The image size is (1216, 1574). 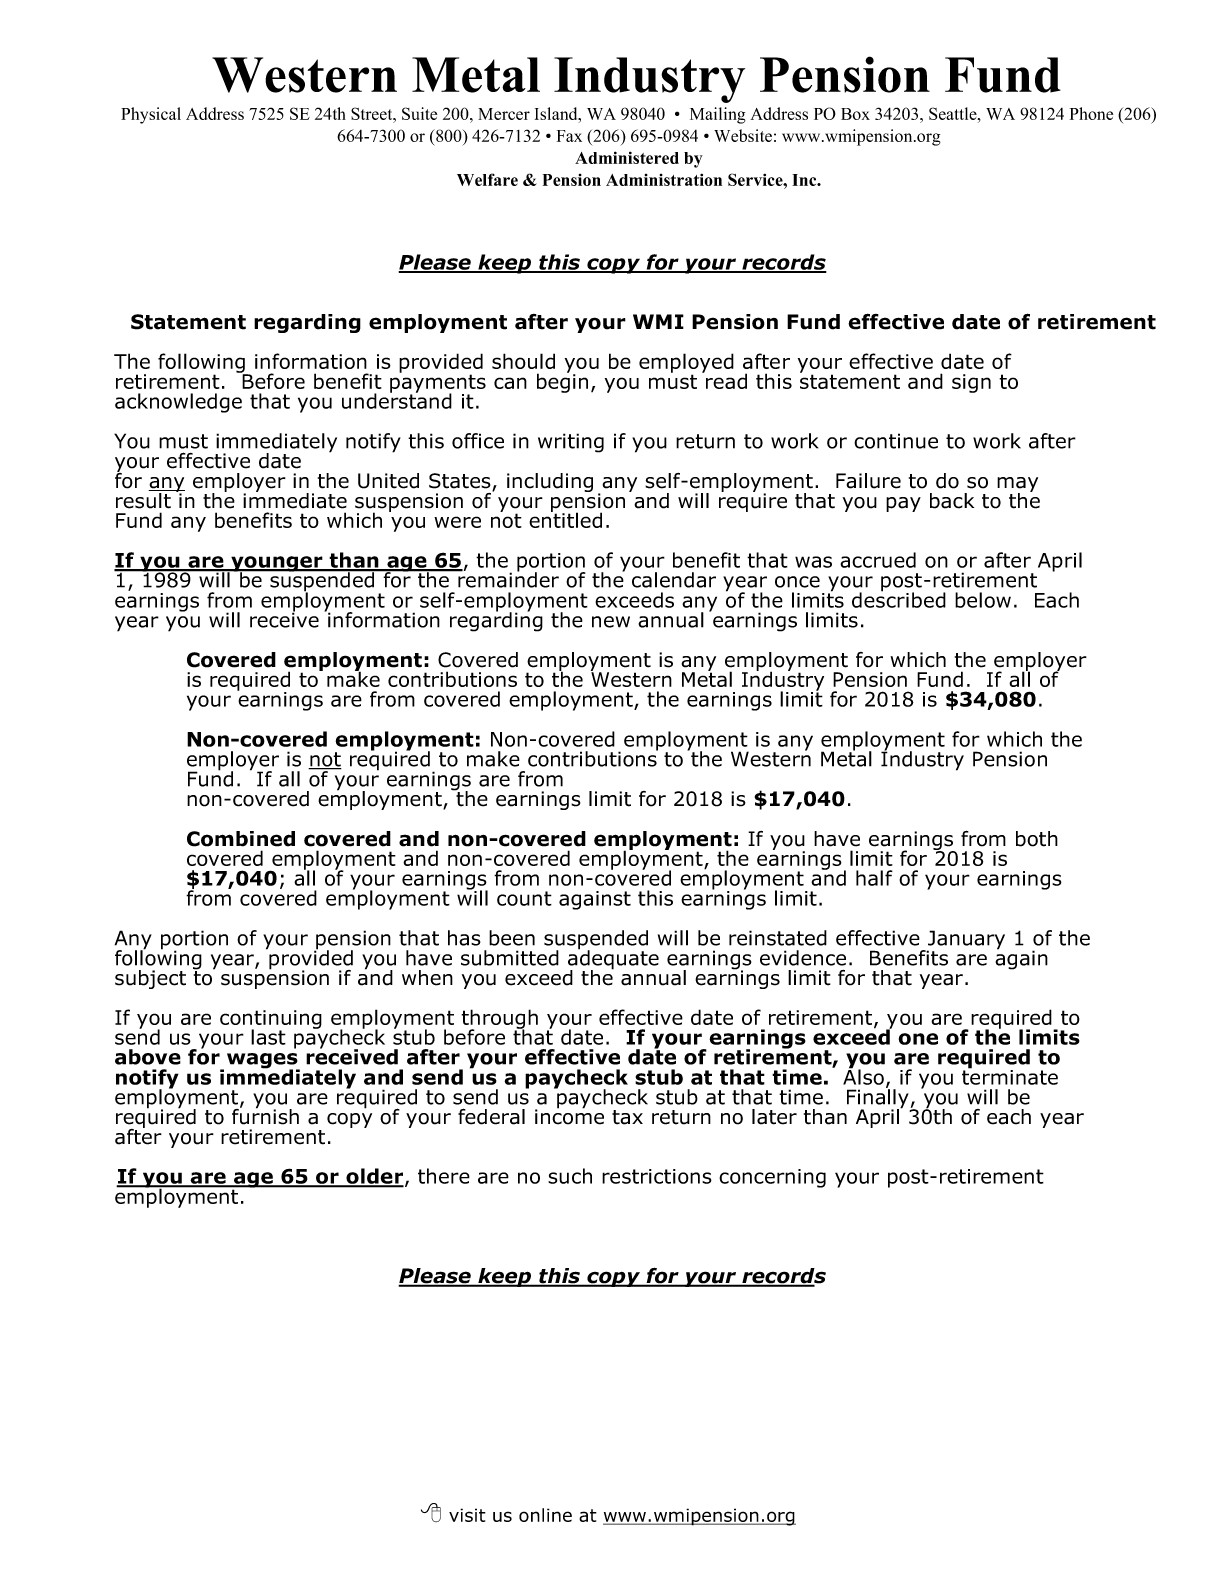 What do you see at coordinates (524, 898) in the screenshot?
I see `count` at bounding box center [524, 898].
